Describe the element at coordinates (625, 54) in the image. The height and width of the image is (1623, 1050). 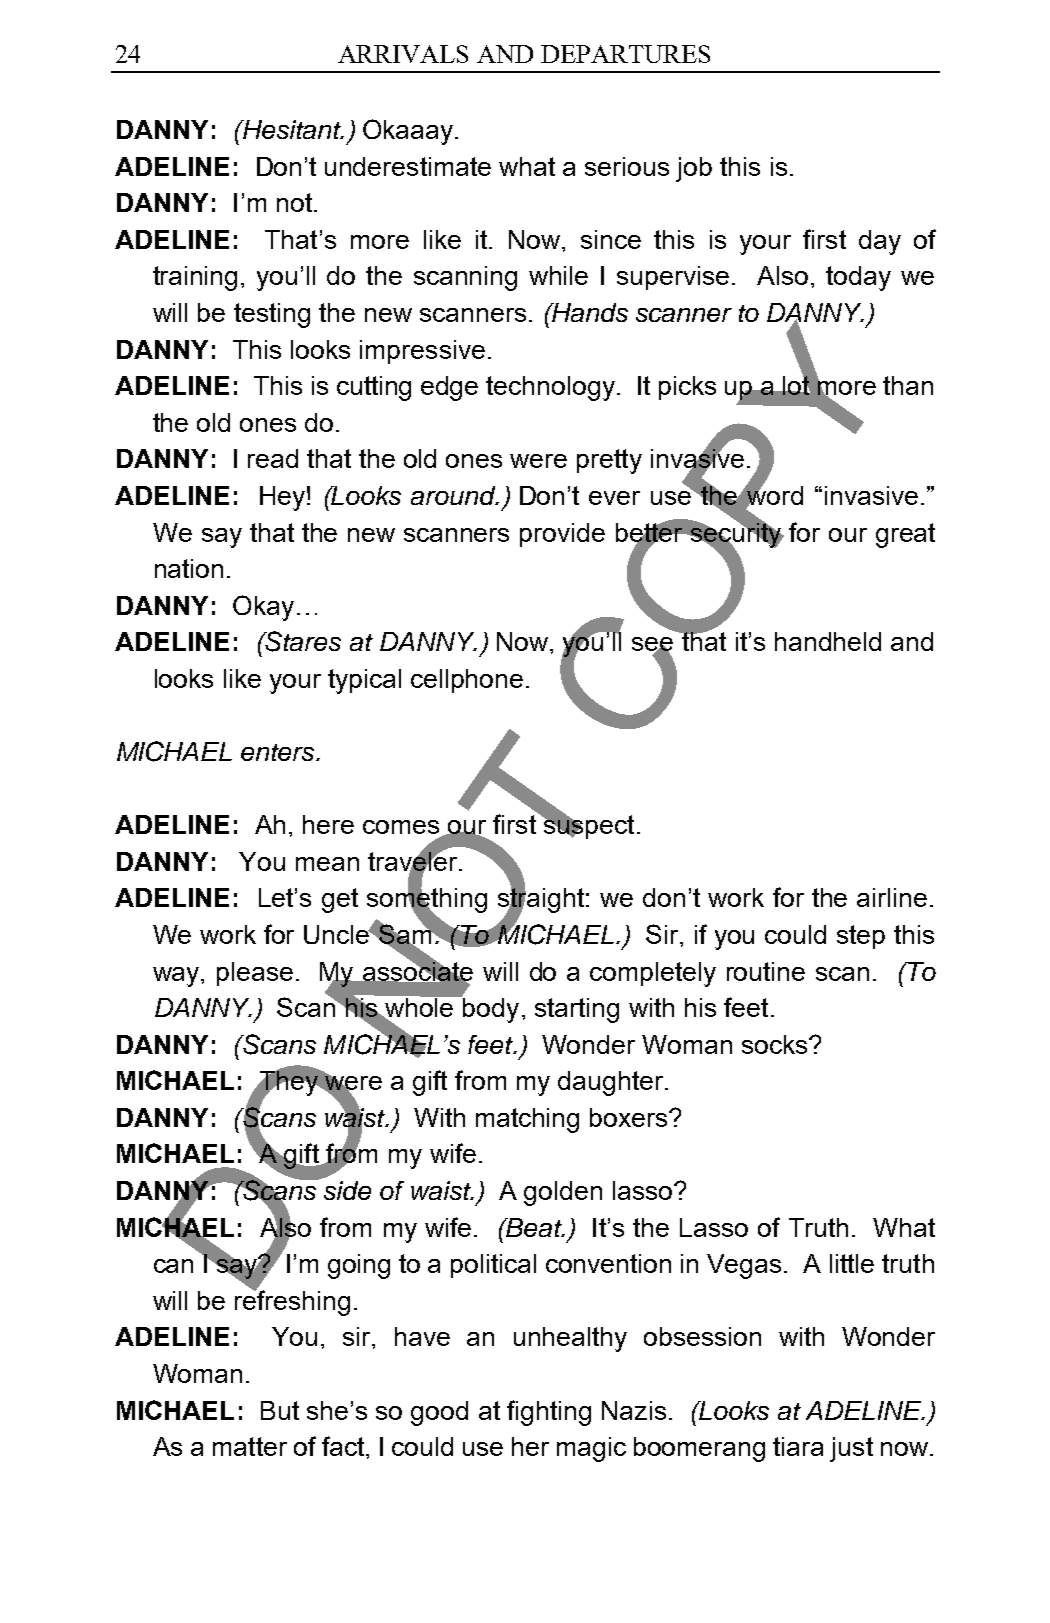
I see `DEPARTURES` at that location.
